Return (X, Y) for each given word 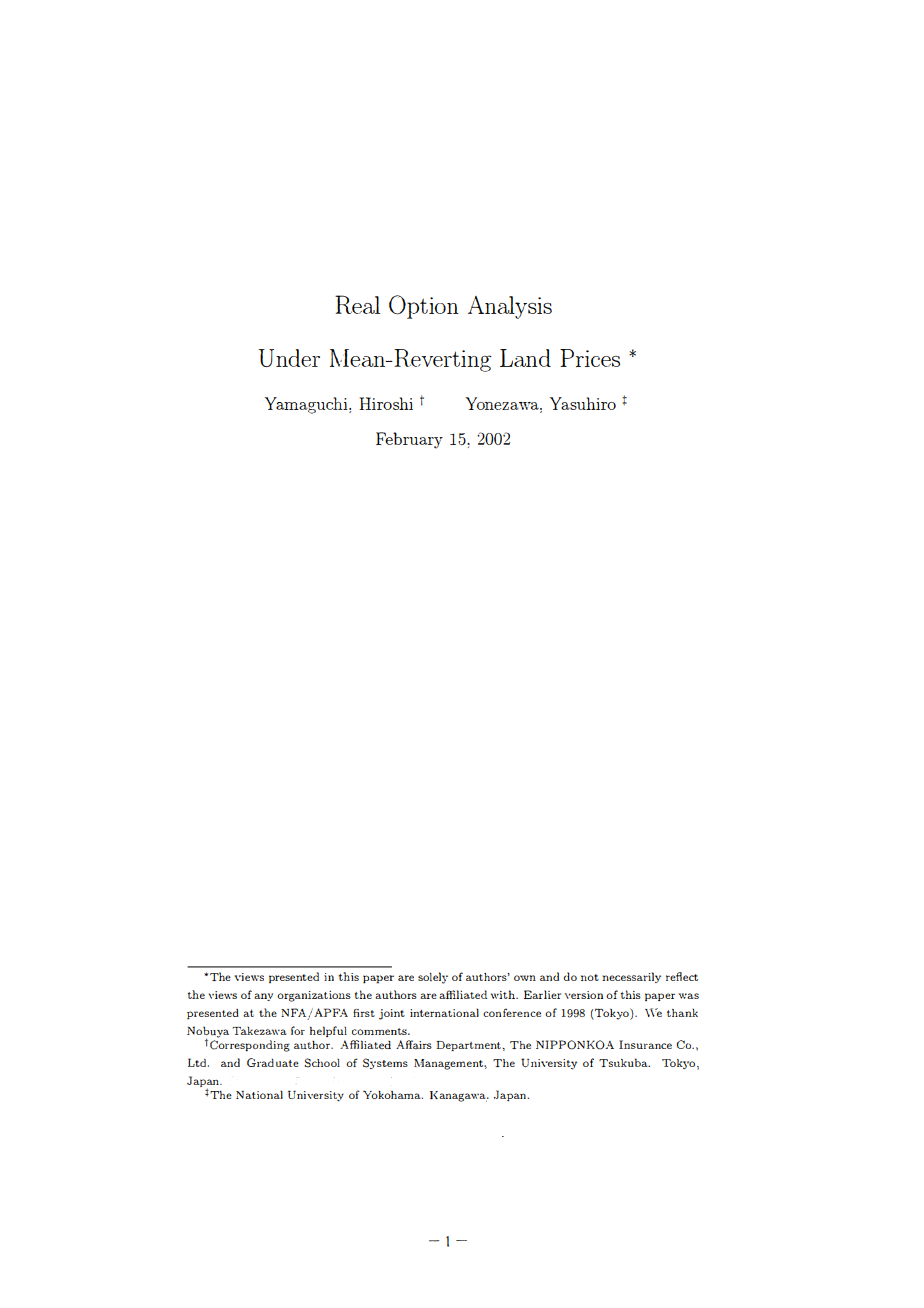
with (504, 994)
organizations (314, 996)
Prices (590, 358)
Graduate (273, 1062)
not (590, 977)
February (409, 440)
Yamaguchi (307, 405)
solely (433, 978)
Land (525, 358)
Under (289, 358)
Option (424, 307)
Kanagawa (459, 1096)
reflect (682, 976)
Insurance (645, 1044)
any (263, 997)
